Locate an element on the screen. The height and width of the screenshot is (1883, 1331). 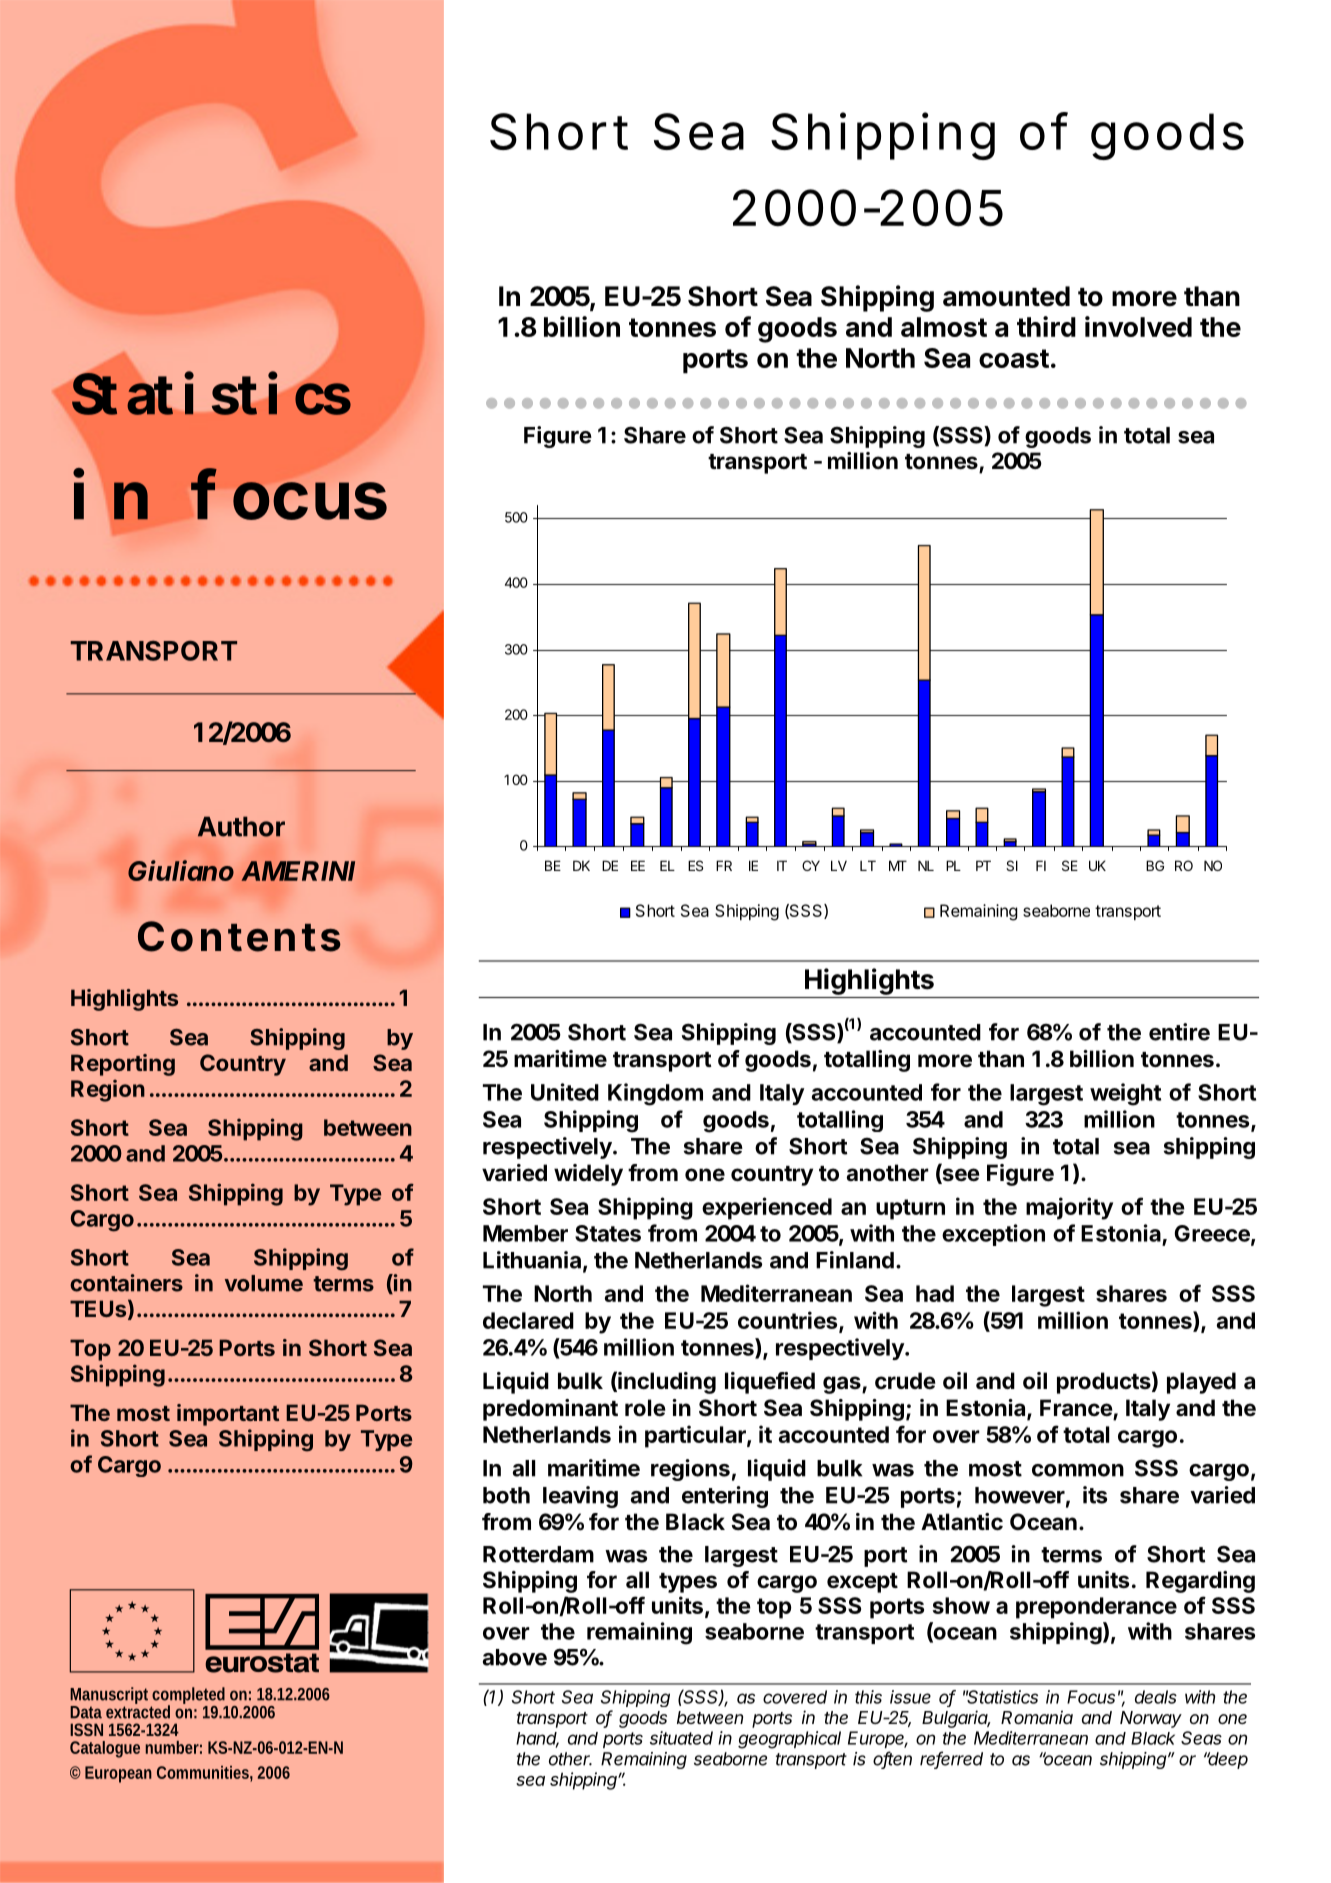
Contents is located at coordinates (239, 936).
